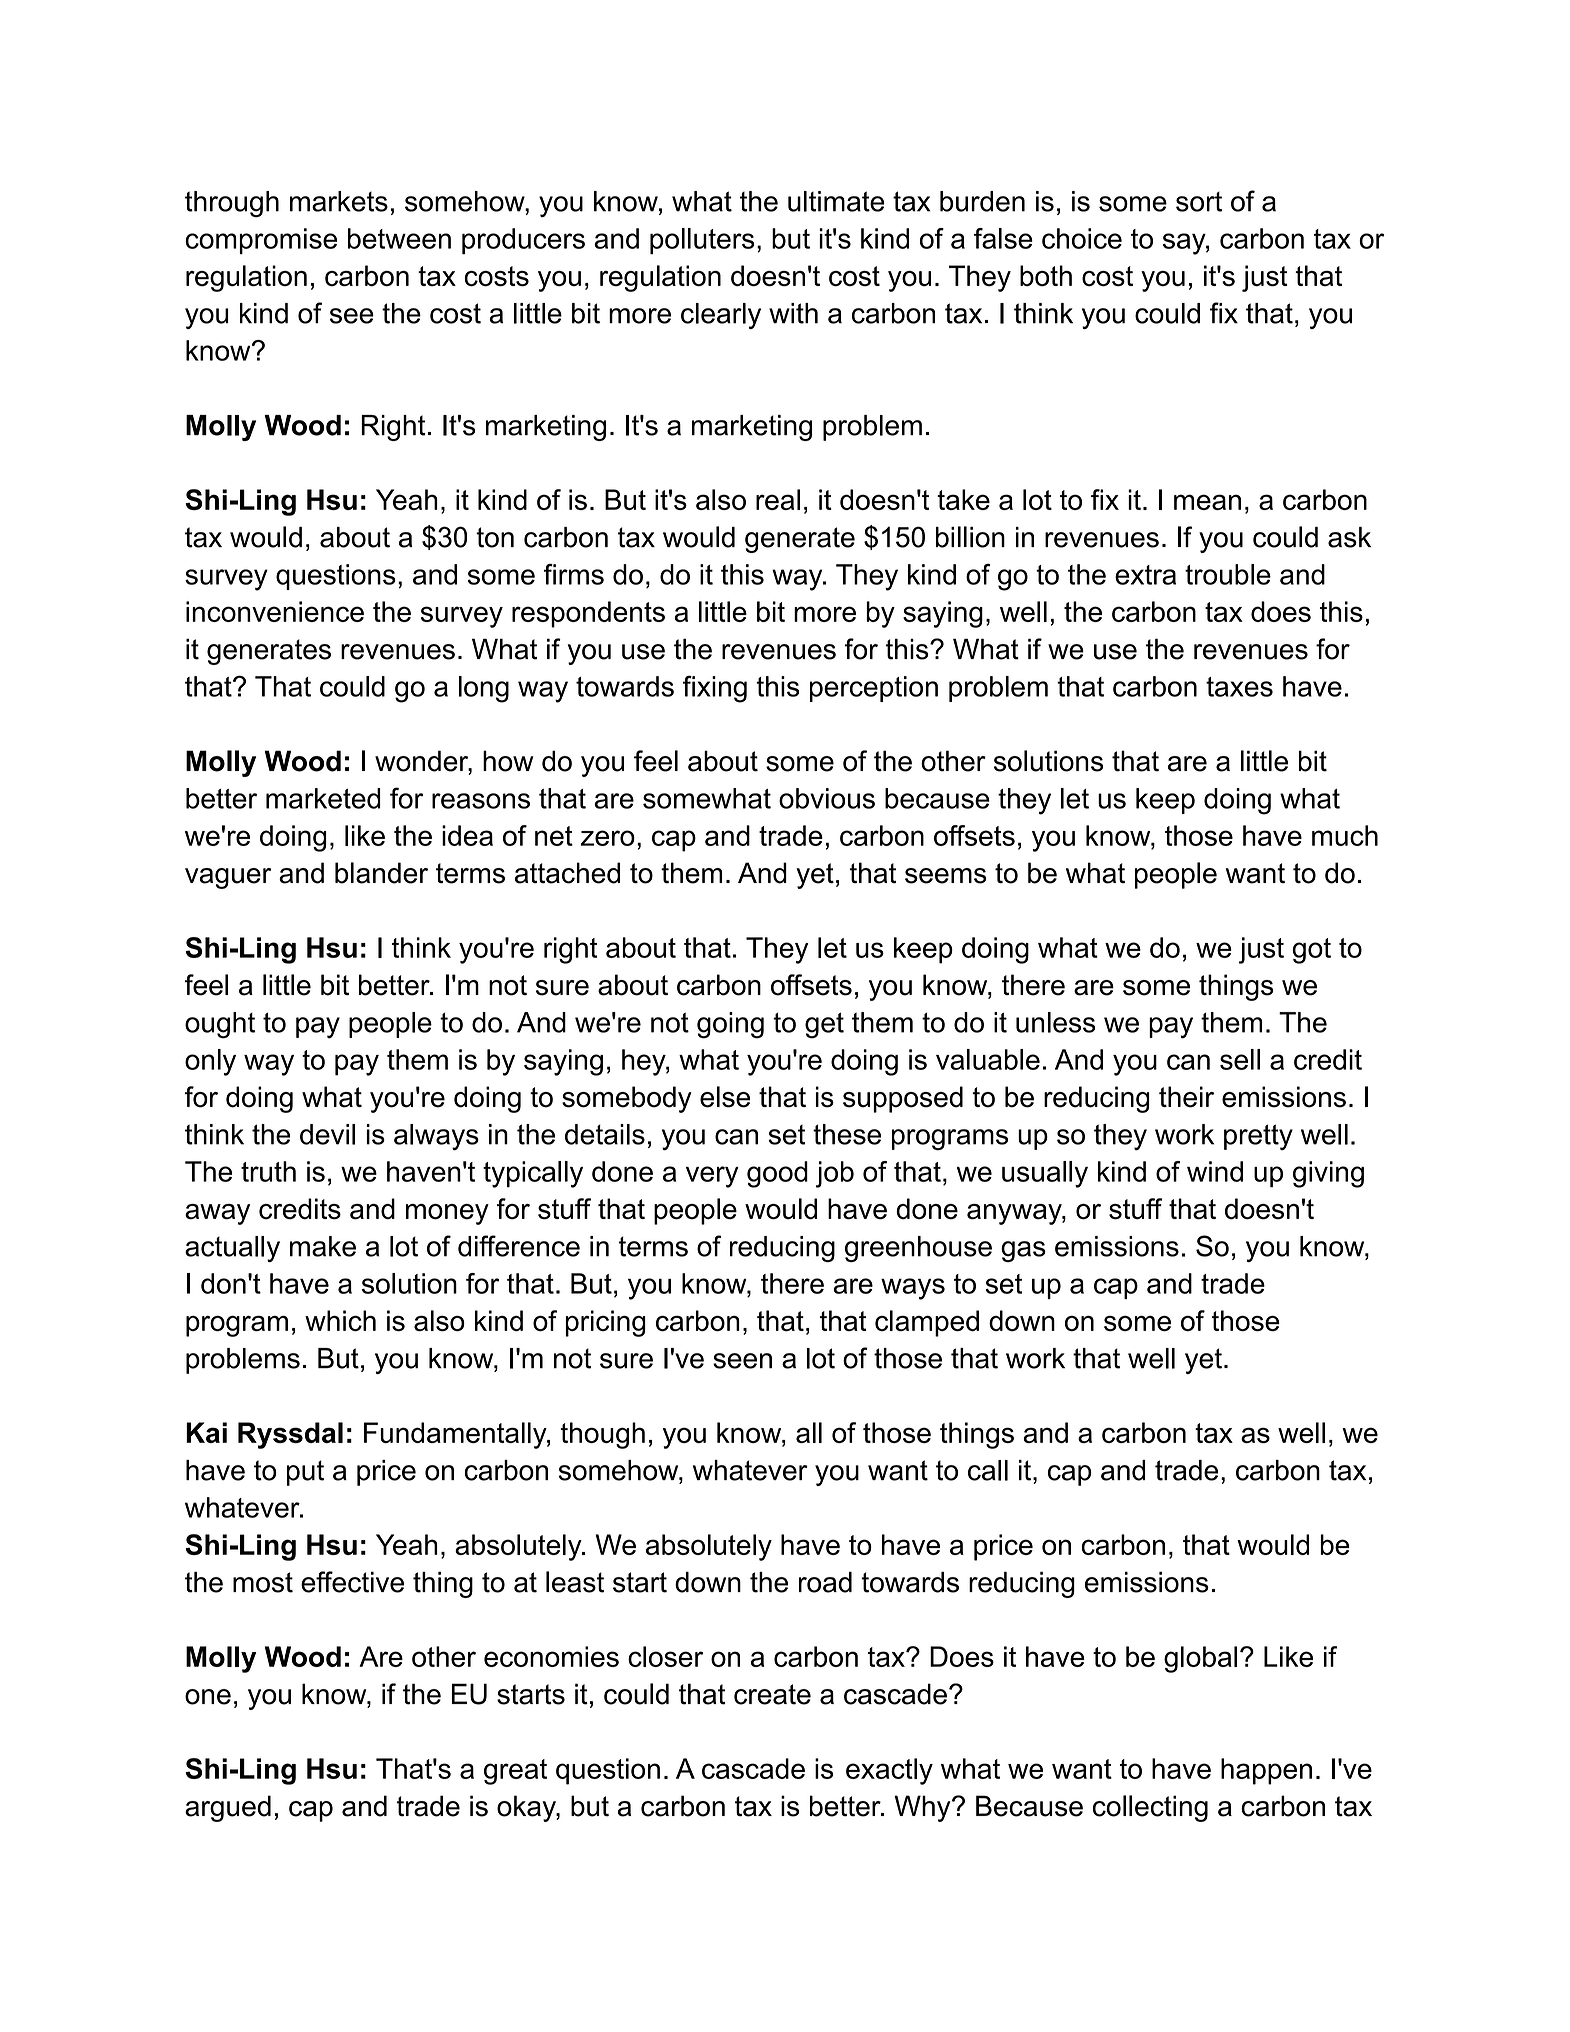 This page has width=1570, height=2032. Describe the element at coordinates (702, 241) in the page. I see `polluters` at that location.
